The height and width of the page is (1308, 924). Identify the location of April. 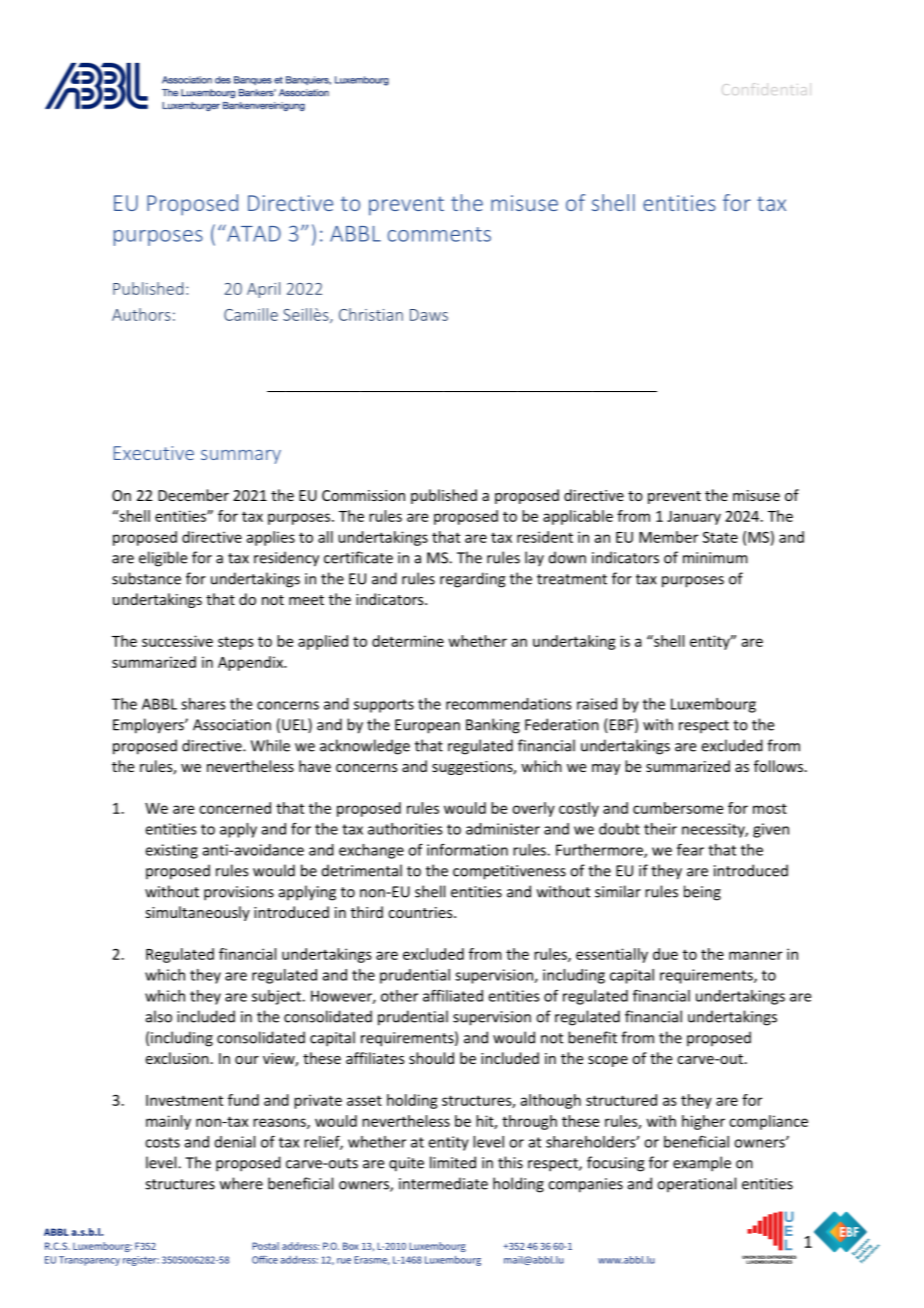
(263, 290).
